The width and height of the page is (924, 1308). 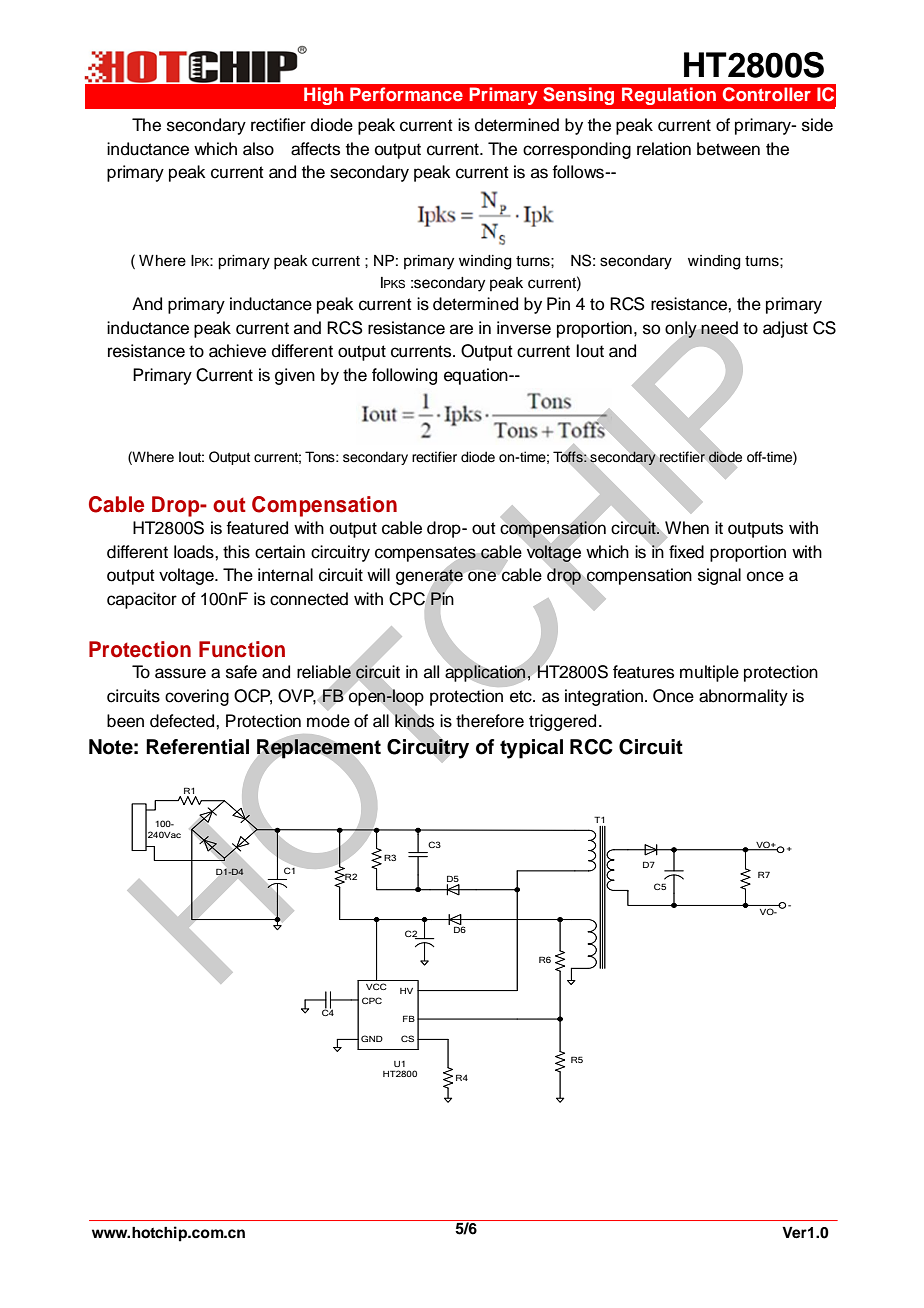 What do you see at coordinates (531, 749) in the page?
I see `typical` at bounding box center [531, 749].
